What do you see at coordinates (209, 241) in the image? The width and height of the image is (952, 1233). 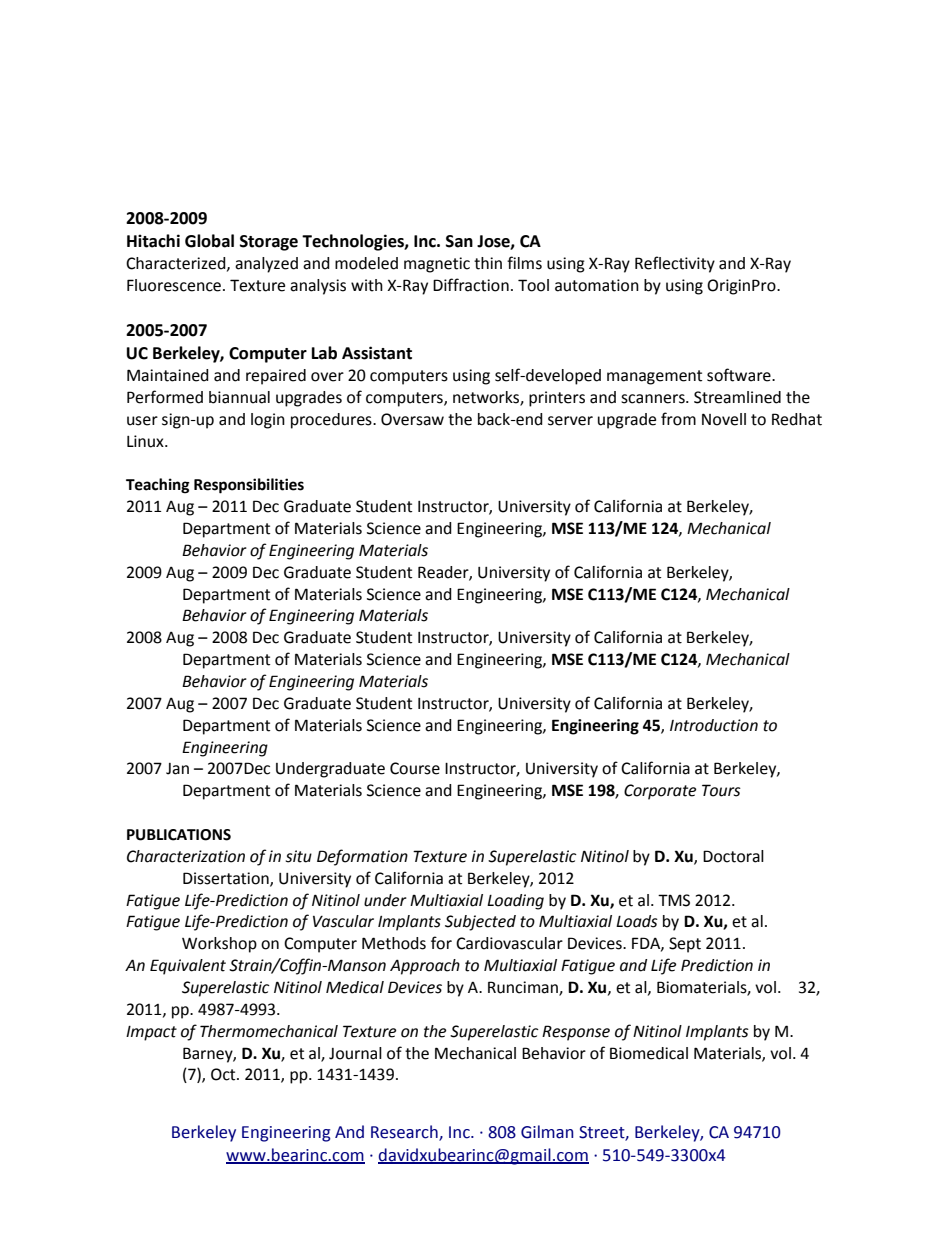 I see `Global` at bounding box center [209, 241].
